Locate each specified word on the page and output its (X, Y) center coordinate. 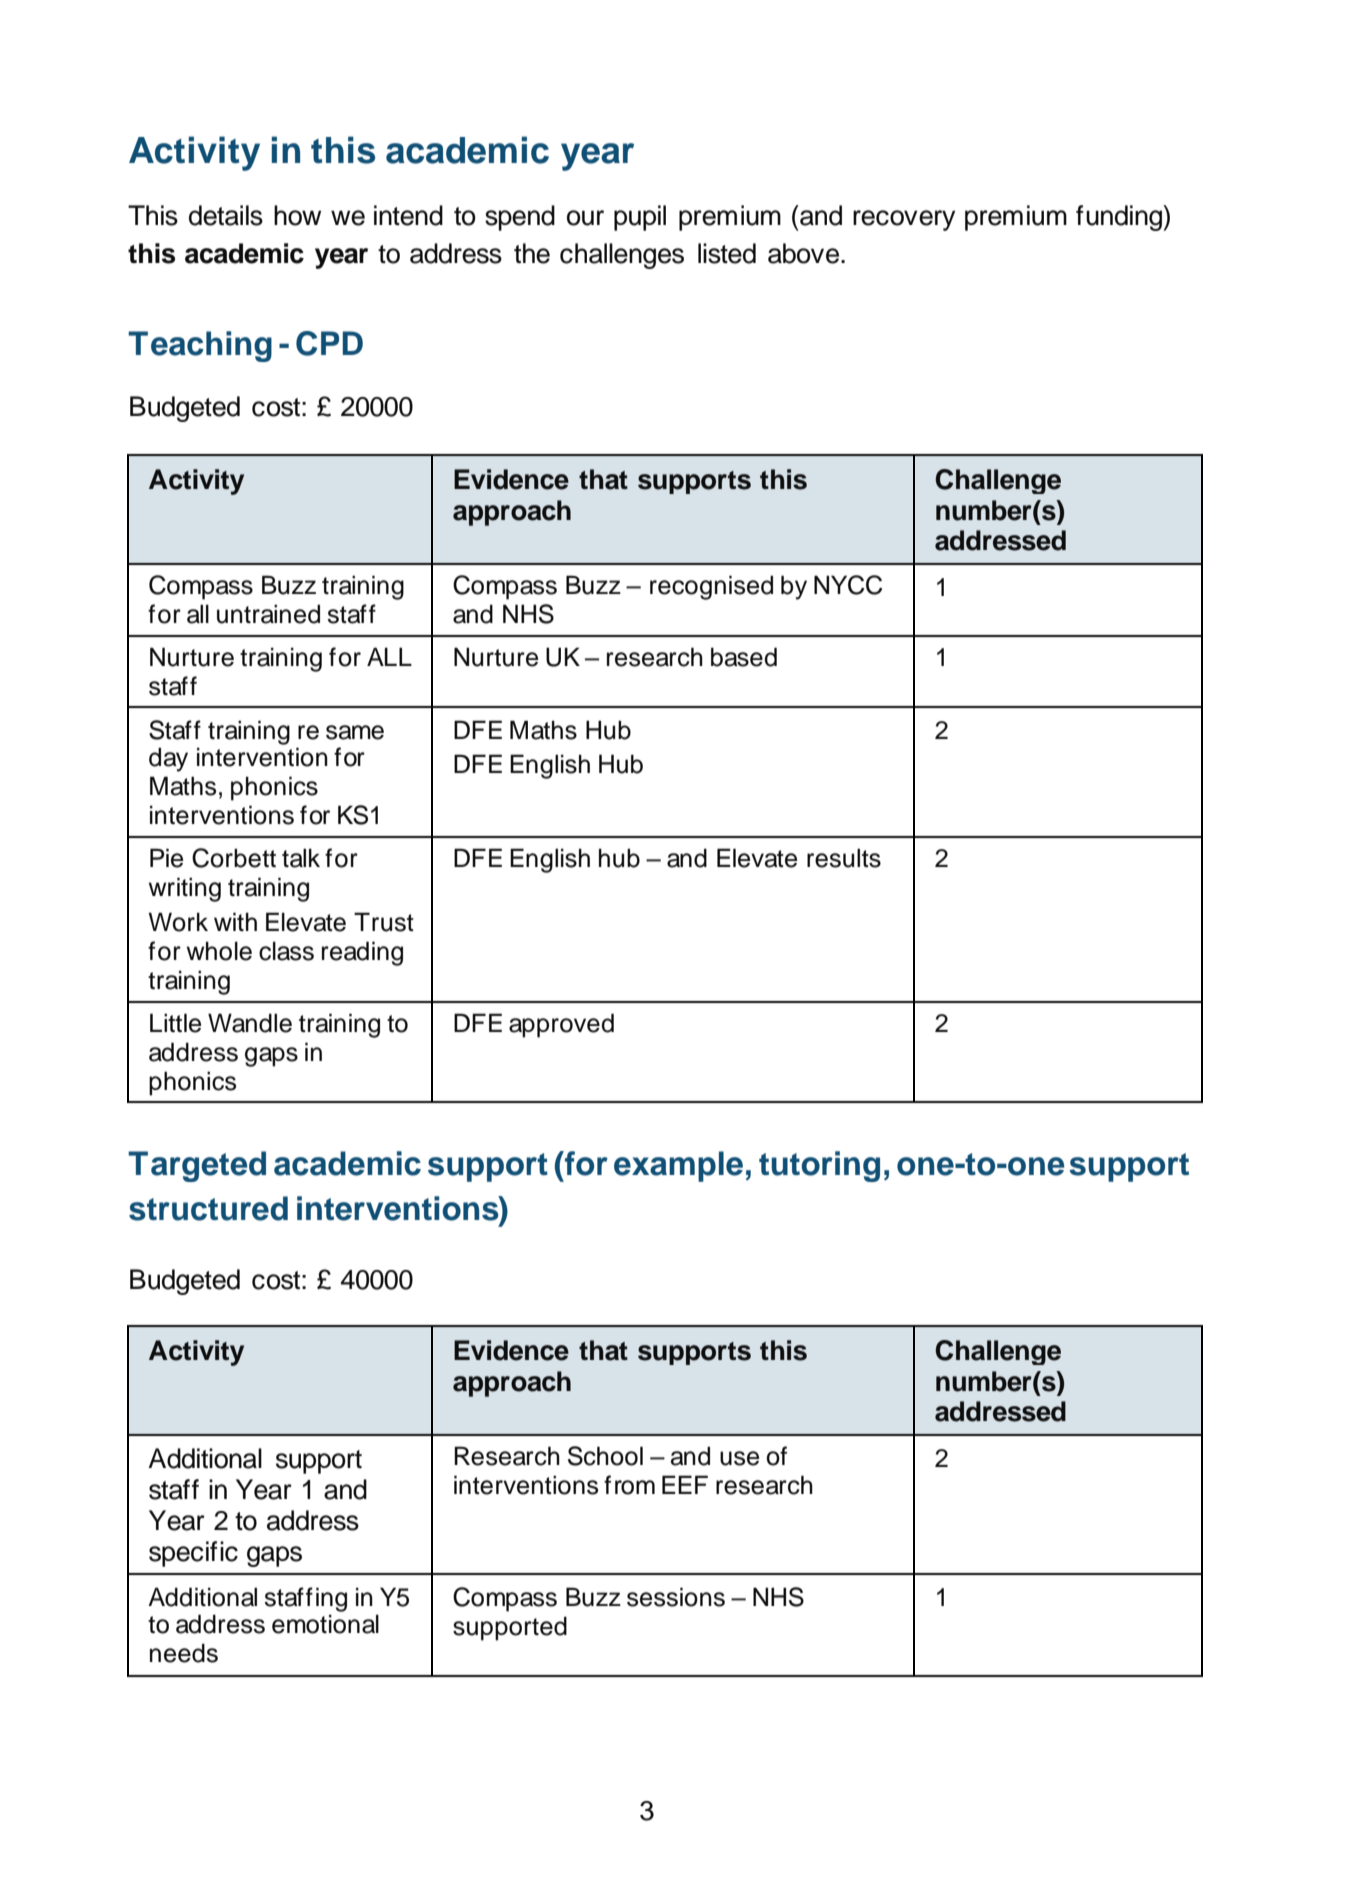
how (297, 215)
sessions (676, 1597)
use (739, 1458)
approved (561, 1025)
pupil (640, 218)
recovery (904, 220)
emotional (325, 1624)
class (286, 951)
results (844, 858)
